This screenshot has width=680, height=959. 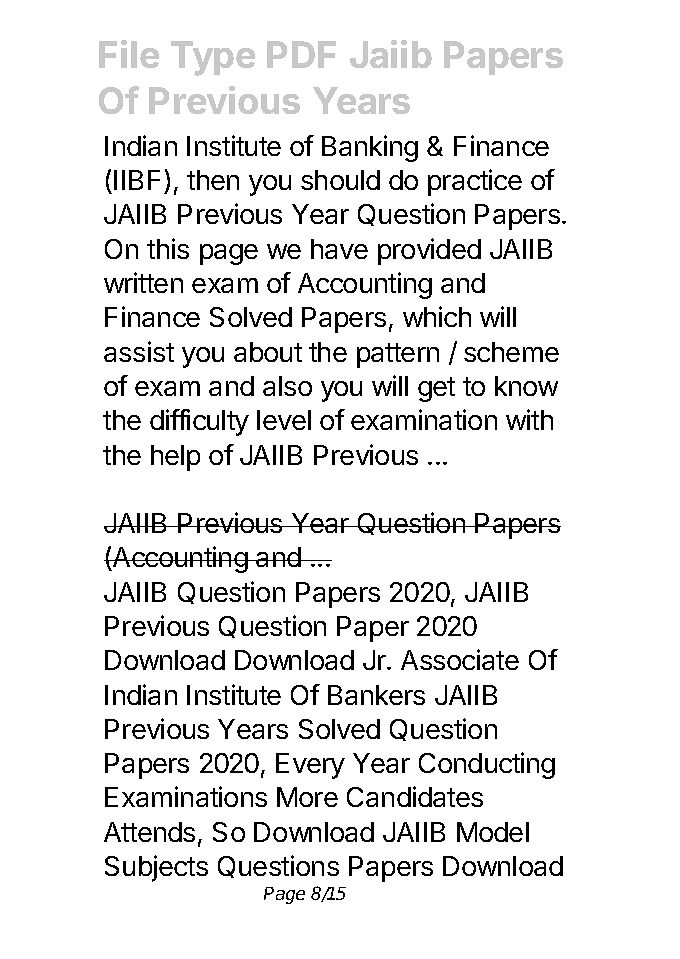 What do you see at coordinates (213, 58) in the screenshot?
I see `Type` at bounding box center [213, 58].
